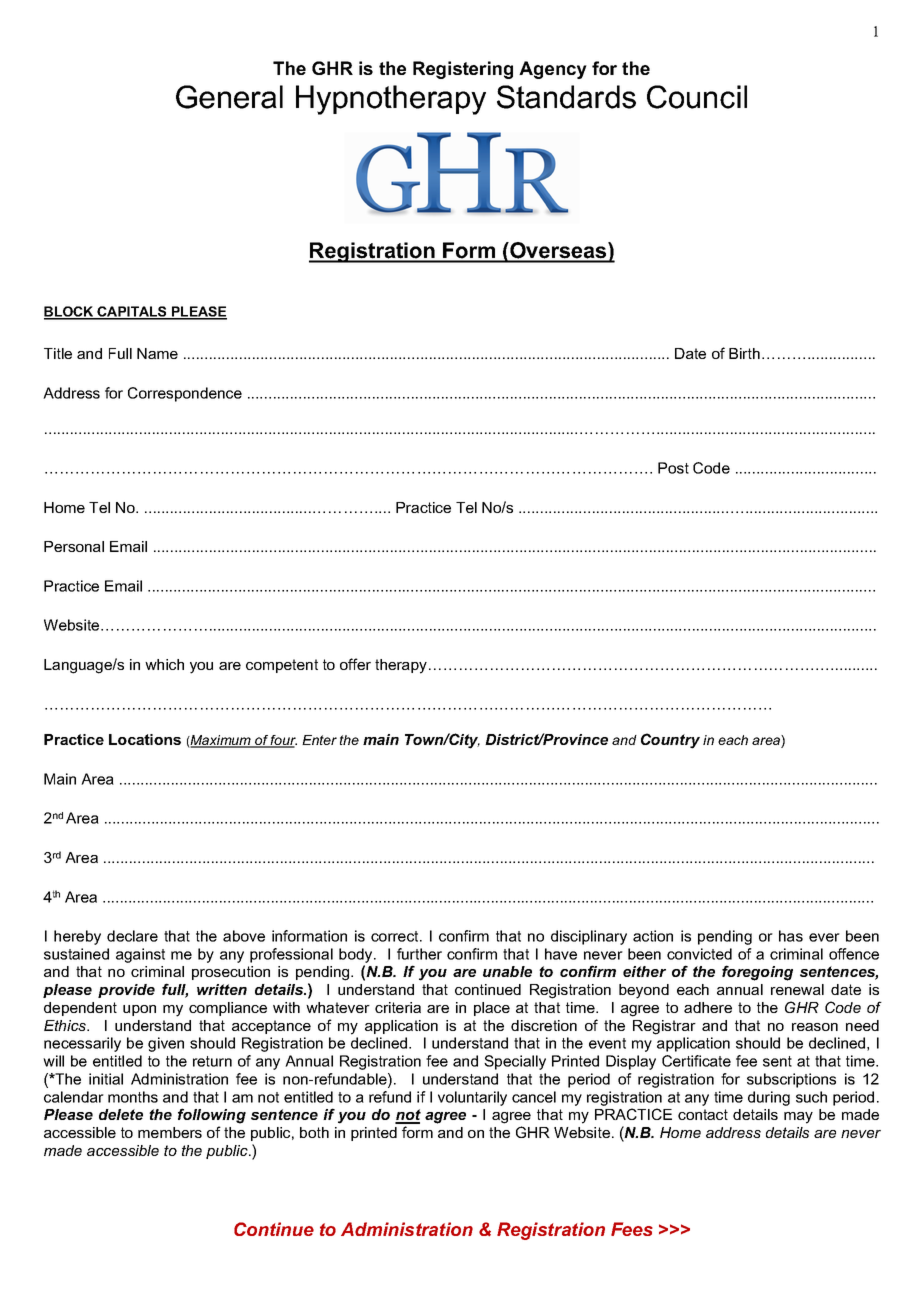 The width and height of the screenshot is (924, 1308). I want to click on Post, so click(673, 468).
